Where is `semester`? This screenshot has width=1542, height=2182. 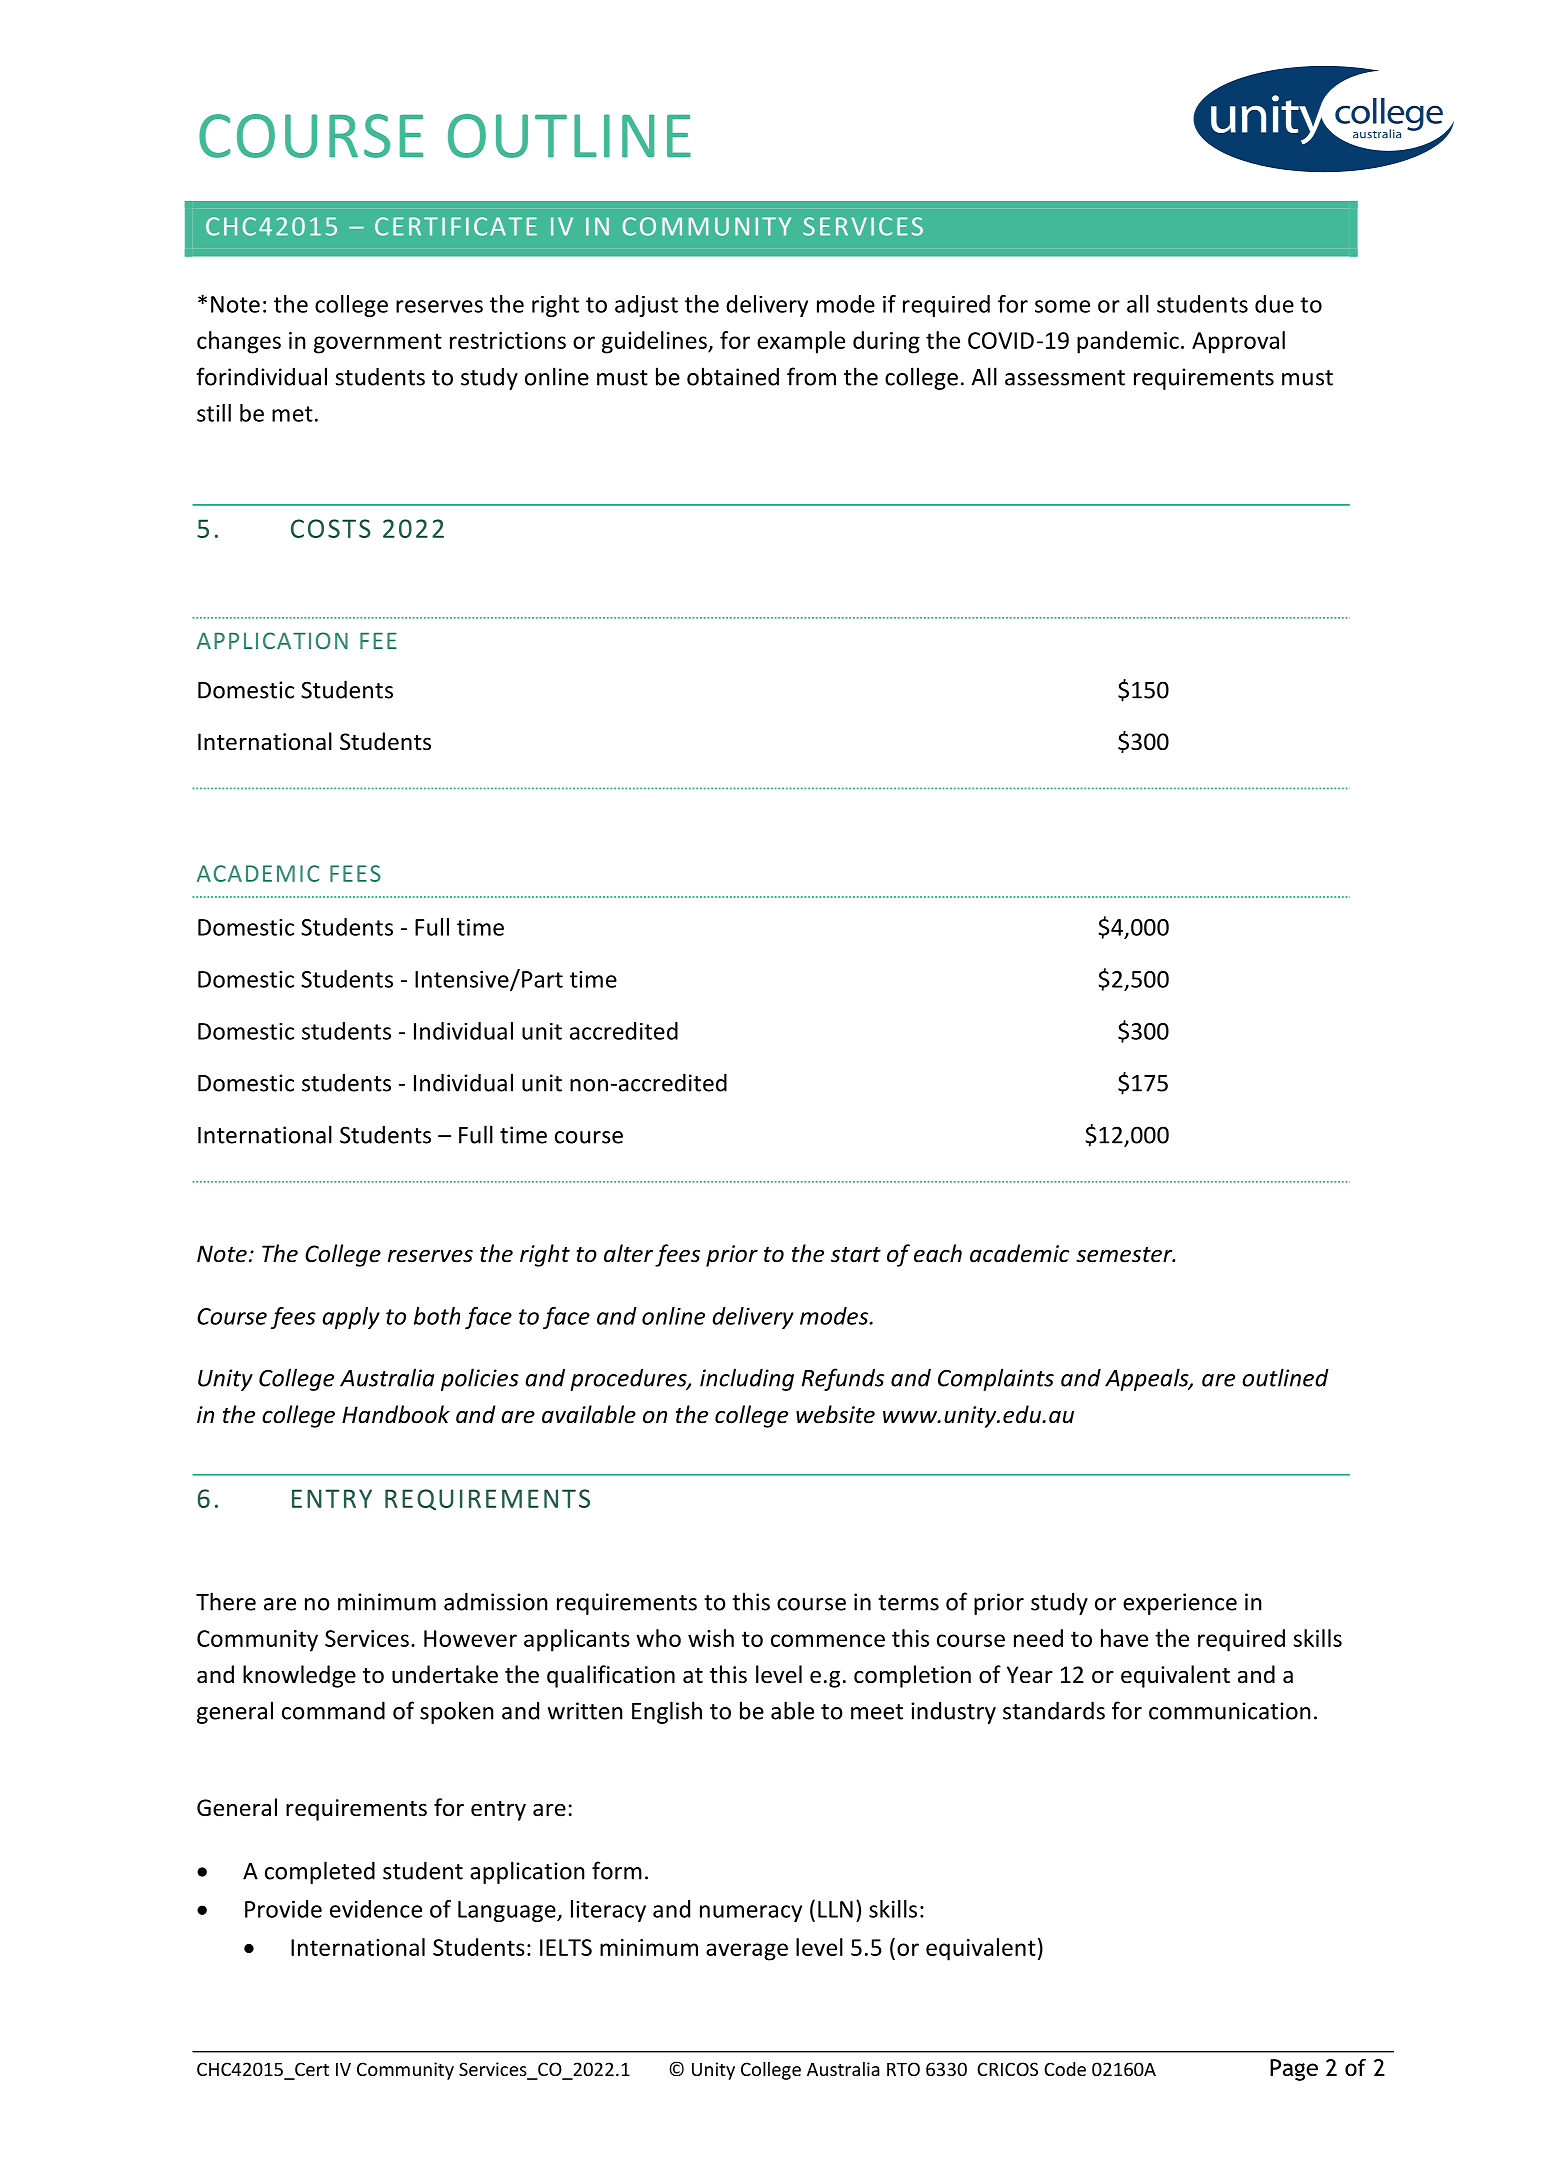 semester is located at coordinates (1125, 1255).
